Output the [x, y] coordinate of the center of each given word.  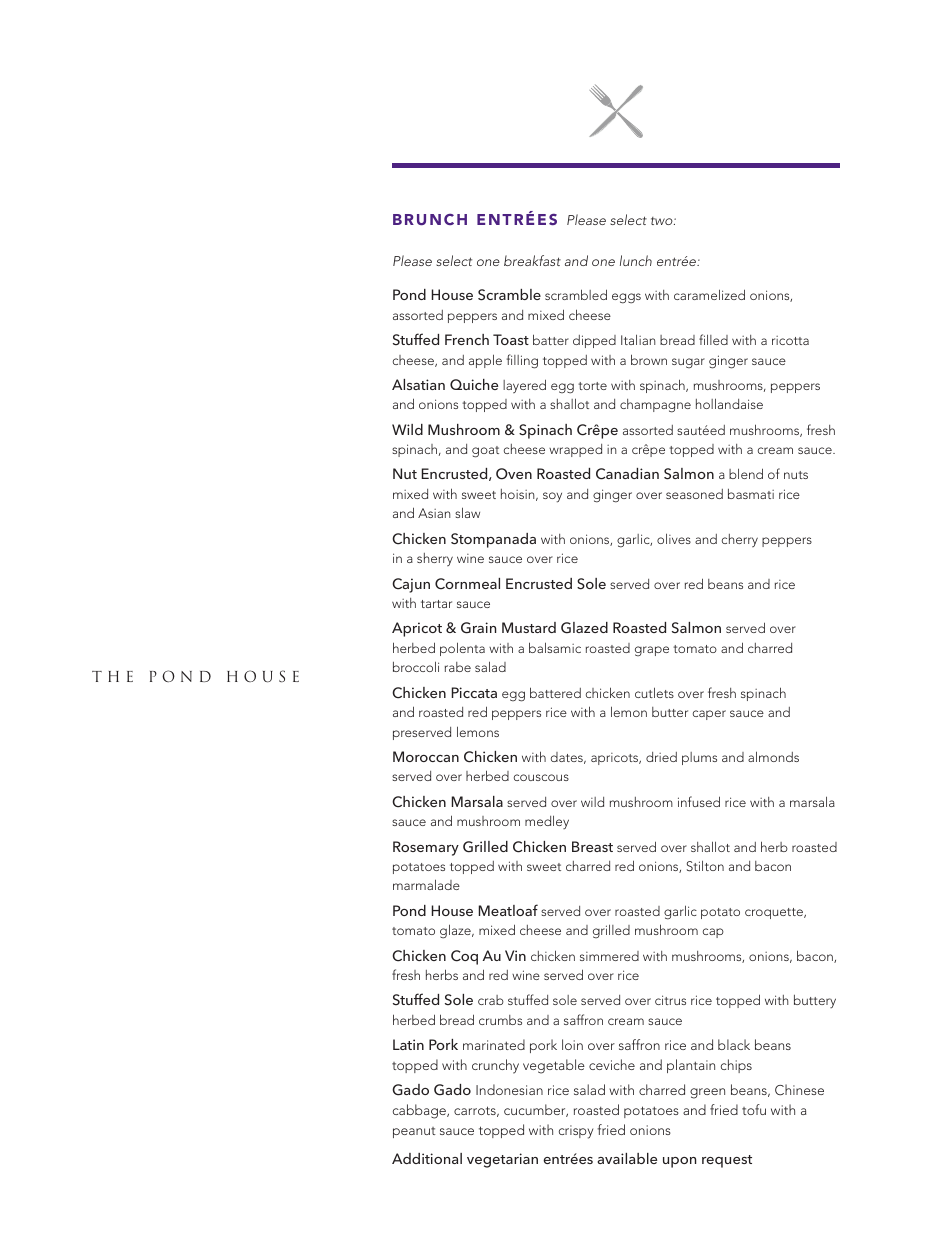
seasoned [694, 494]
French [467, 339]
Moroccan [426, 756]
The [112, 676]
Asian [434, 513]
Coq [464, 957]
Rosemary [426, 848]
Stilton [705, 866]
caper [709, 715]
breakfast [532, 260]
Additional [427, 1158]
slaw [467, 512]
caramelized [709, 294]
